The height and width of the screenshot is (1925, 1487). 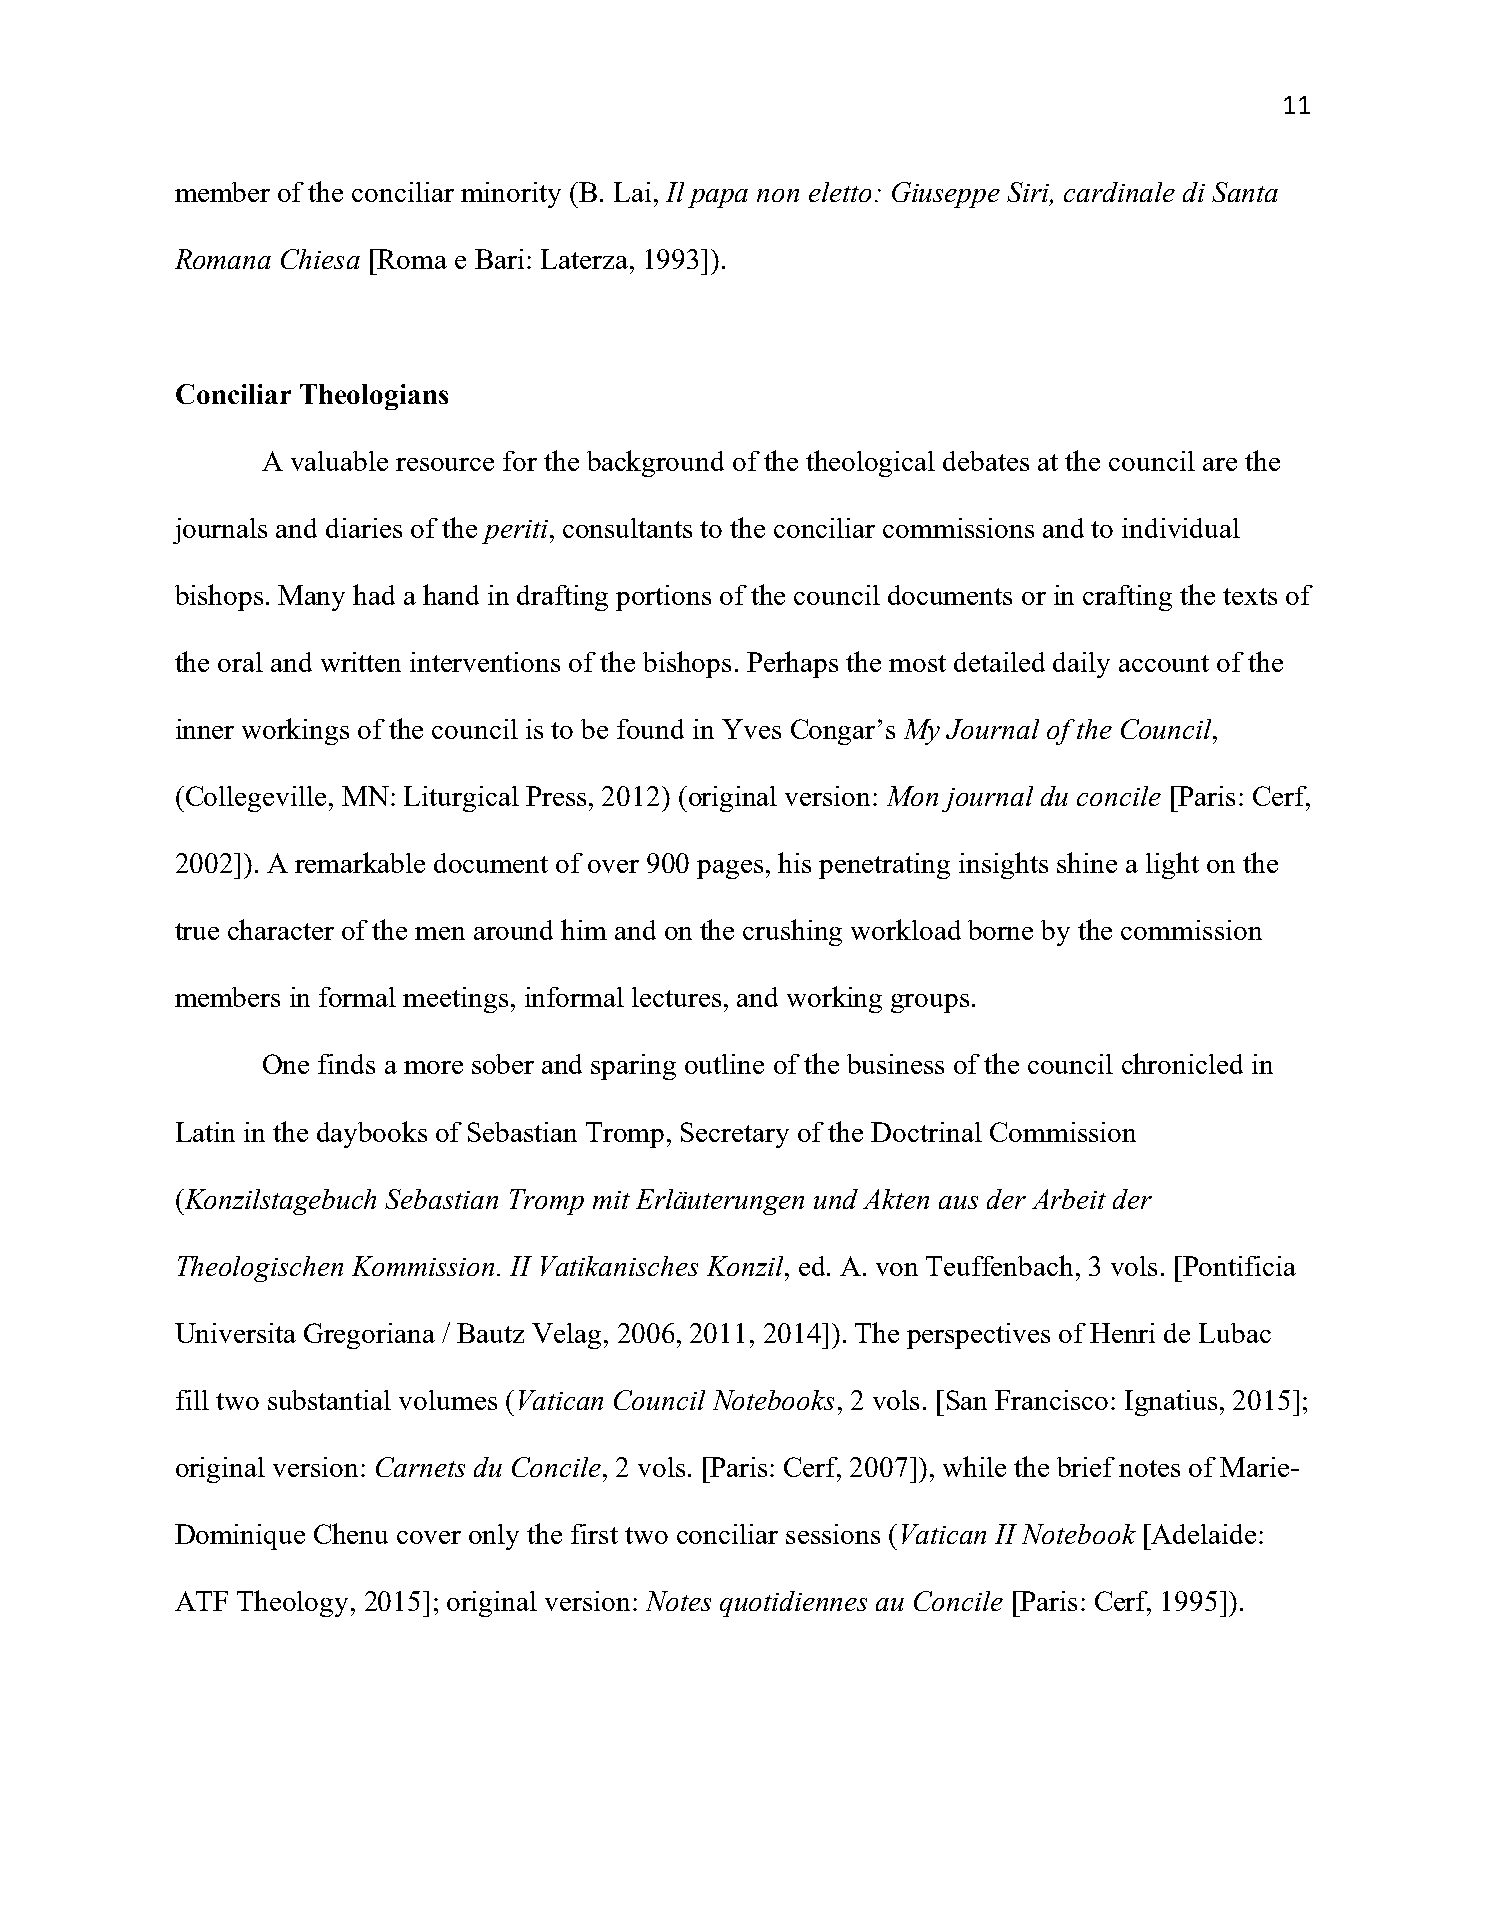 What do you see at coordinates (320, 259) in the screenshot?
I see `Chiesa` at bounding box center [320, 259].
